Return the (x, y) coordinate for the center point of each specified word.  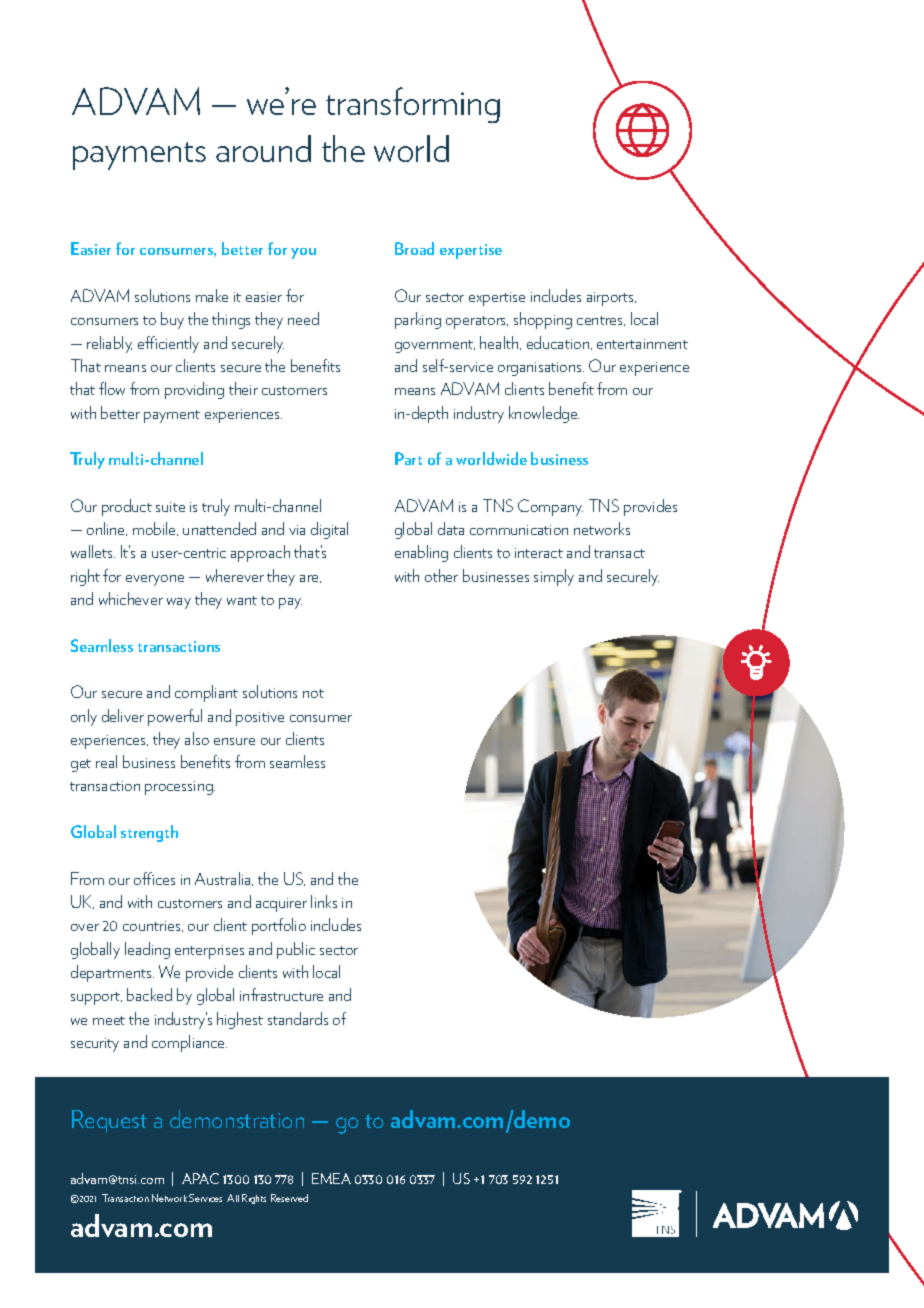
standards (298, 1018)
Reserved (289, 1198)
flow (112, 388)
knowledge (544, 414)
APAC (200, 1178)
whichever (131, 598)
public (296, 950)
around (263, 148)
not (313, 693)
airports (611, 299)
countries (153, 926)
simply (554, 577)
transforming (413, 105)
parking (418, 320)
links (324, 901)
